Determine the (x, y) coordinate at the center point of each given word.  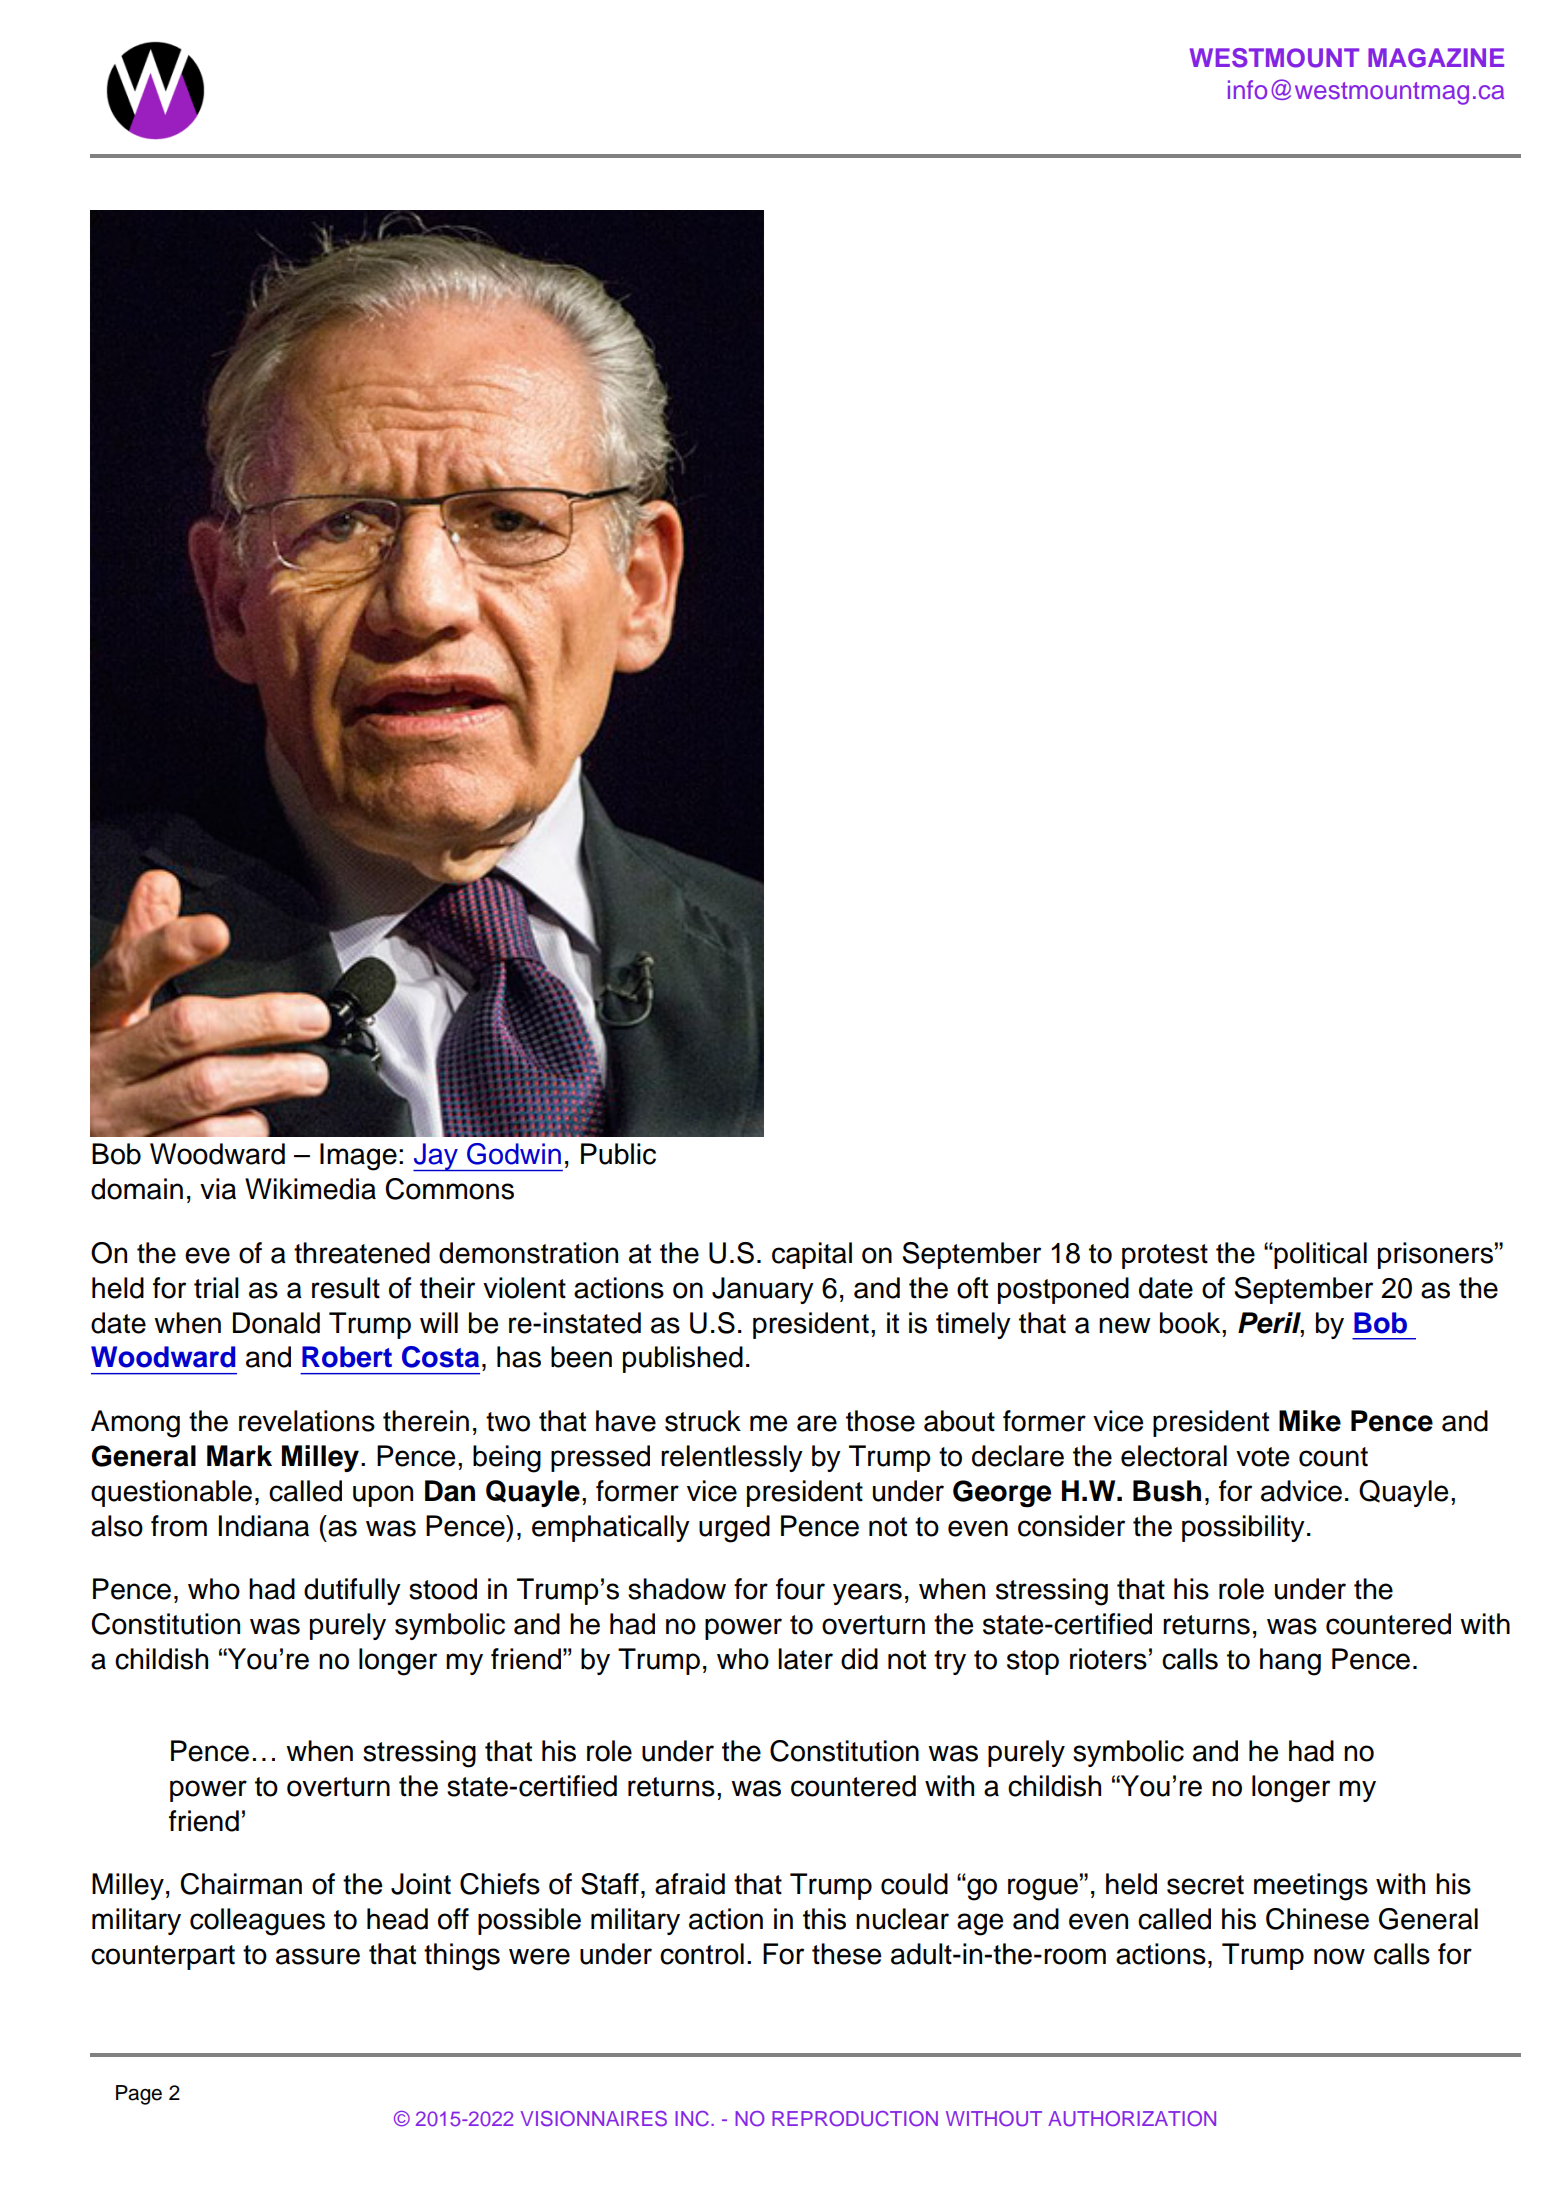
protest (1165, 1256)
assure (318, 1956)
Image (358, 1157)
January (763, 1290)
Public (618, 1154)
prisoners (1435, 1255)
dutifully (352, 1591)
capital (812, 1255)
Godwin (514, 1154)
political (1319, 1255)
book (1191, 1323)
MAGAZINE (1436, 58)
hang (1290, 1662)
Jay (436, 1157)
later (805, 1659)
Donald (276, 1323)
